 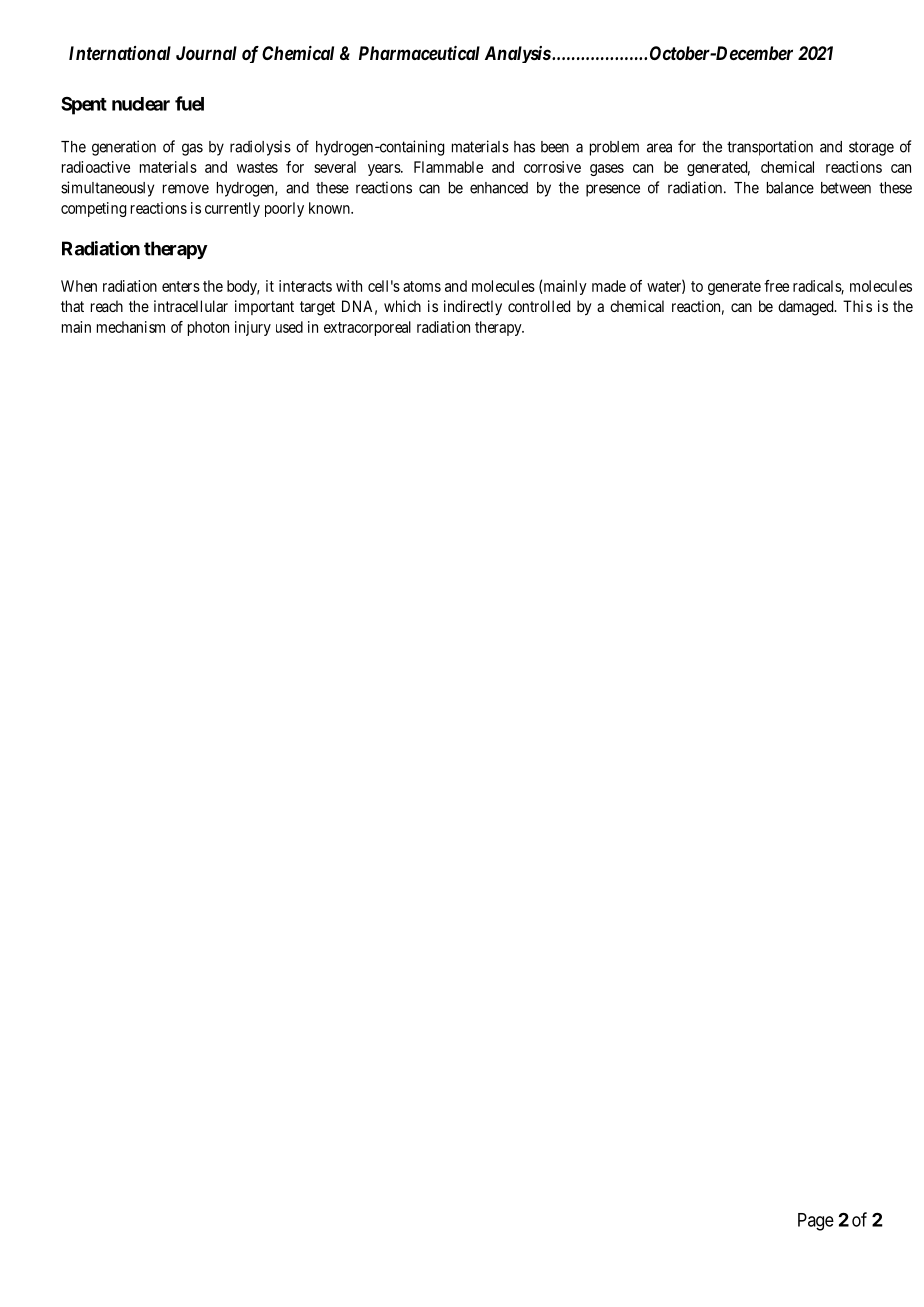 I want to click on transportation, so click(x=770, y=148).
